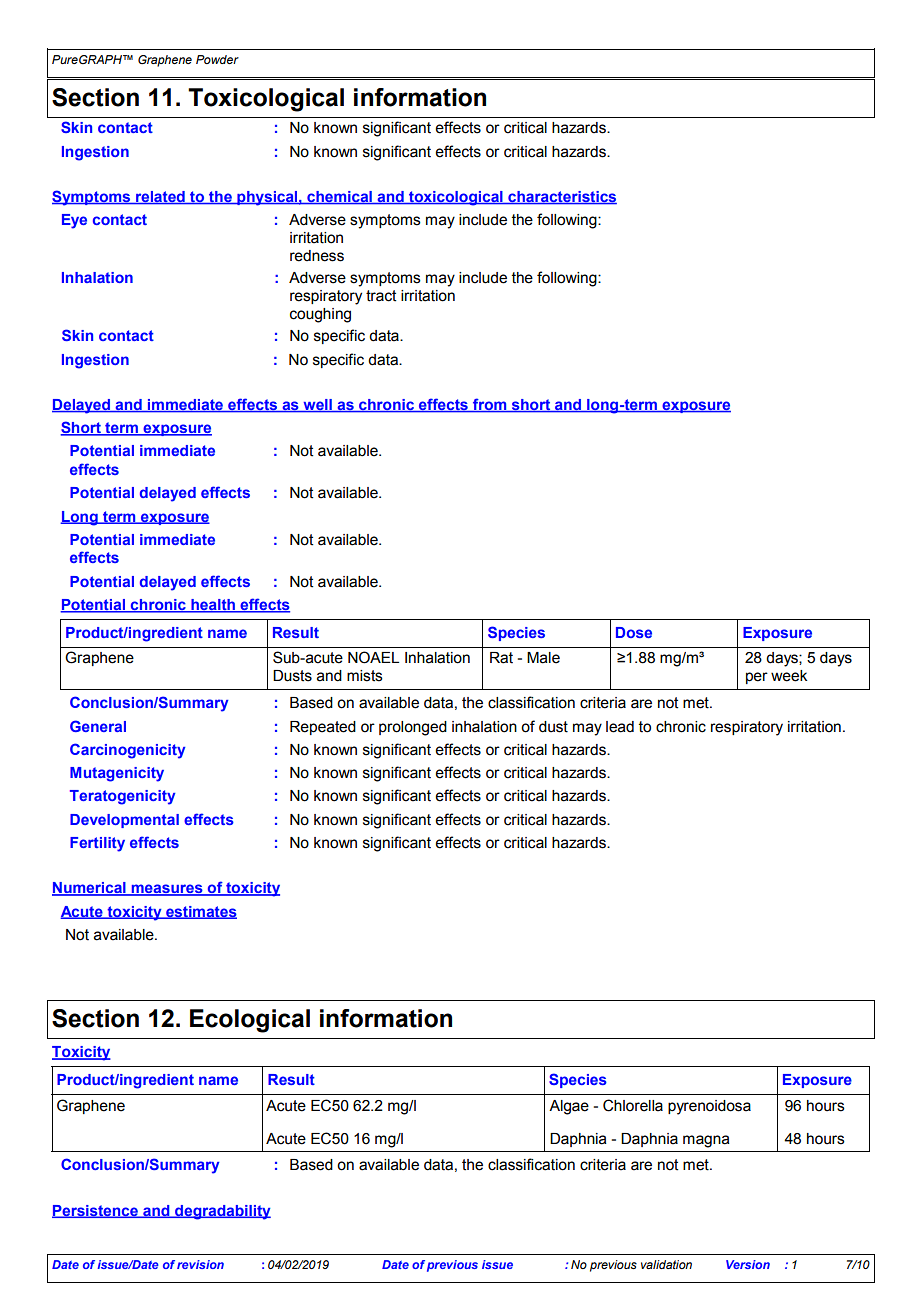 The height and width of the screenshot is (1308, 924). I want to click on Repeated, so click(323, 728).
